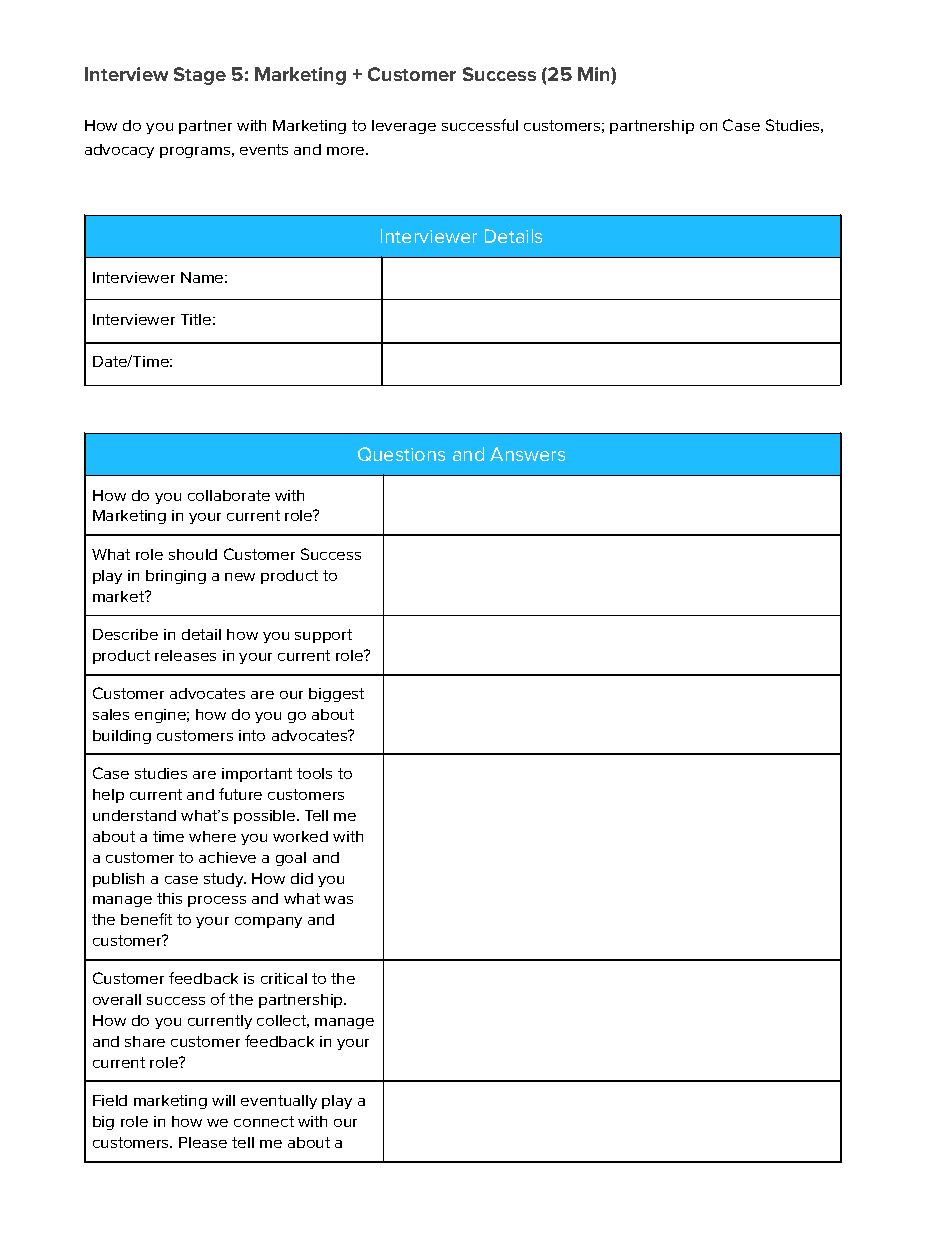 The height and width of the page is (1233, 952). What do you see at coordinates (176, 577) in the page?
I see `bringing` at bounding box center [176, 577].
